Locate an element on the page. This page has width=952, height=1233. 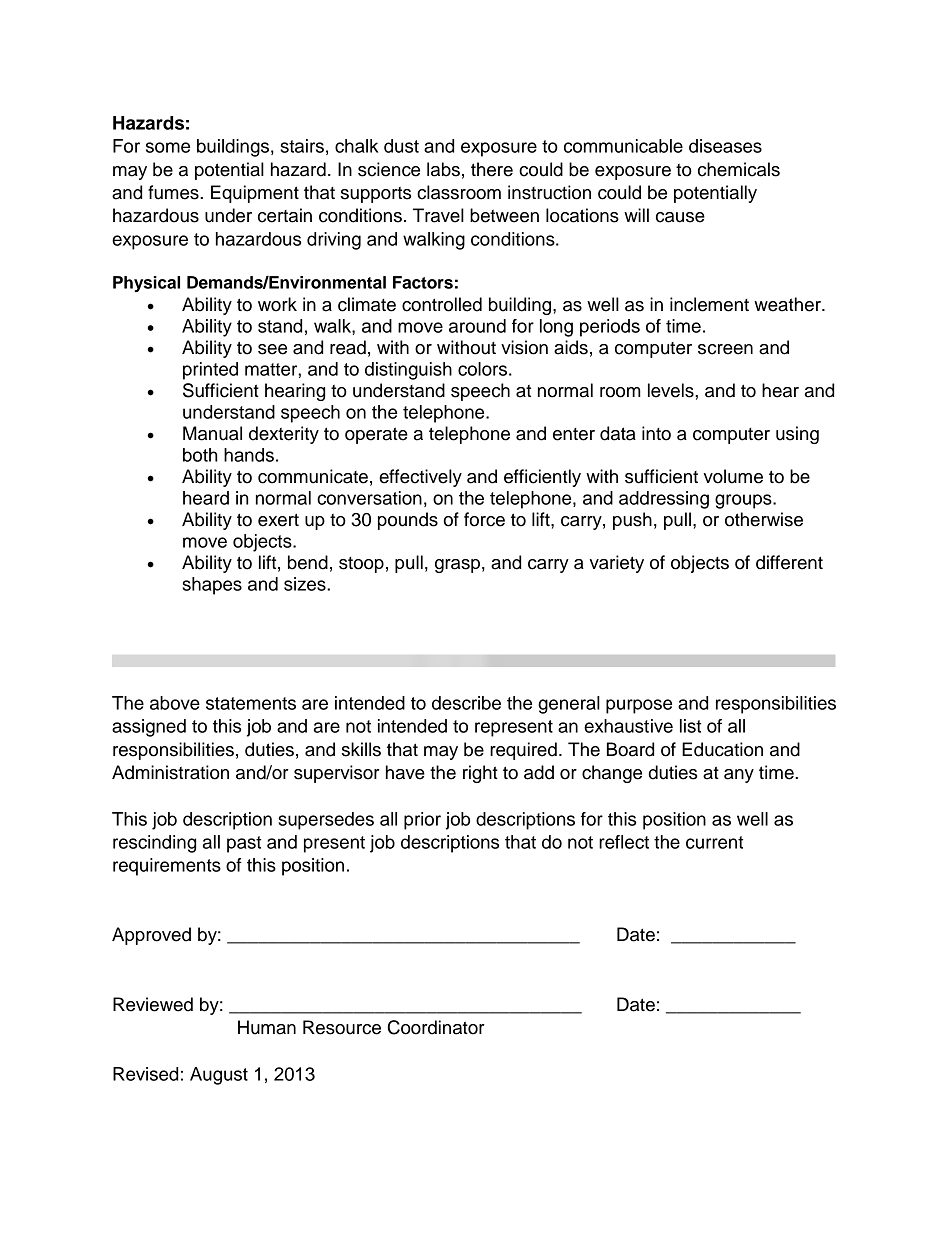
there is located at coordinates (492, 169).
